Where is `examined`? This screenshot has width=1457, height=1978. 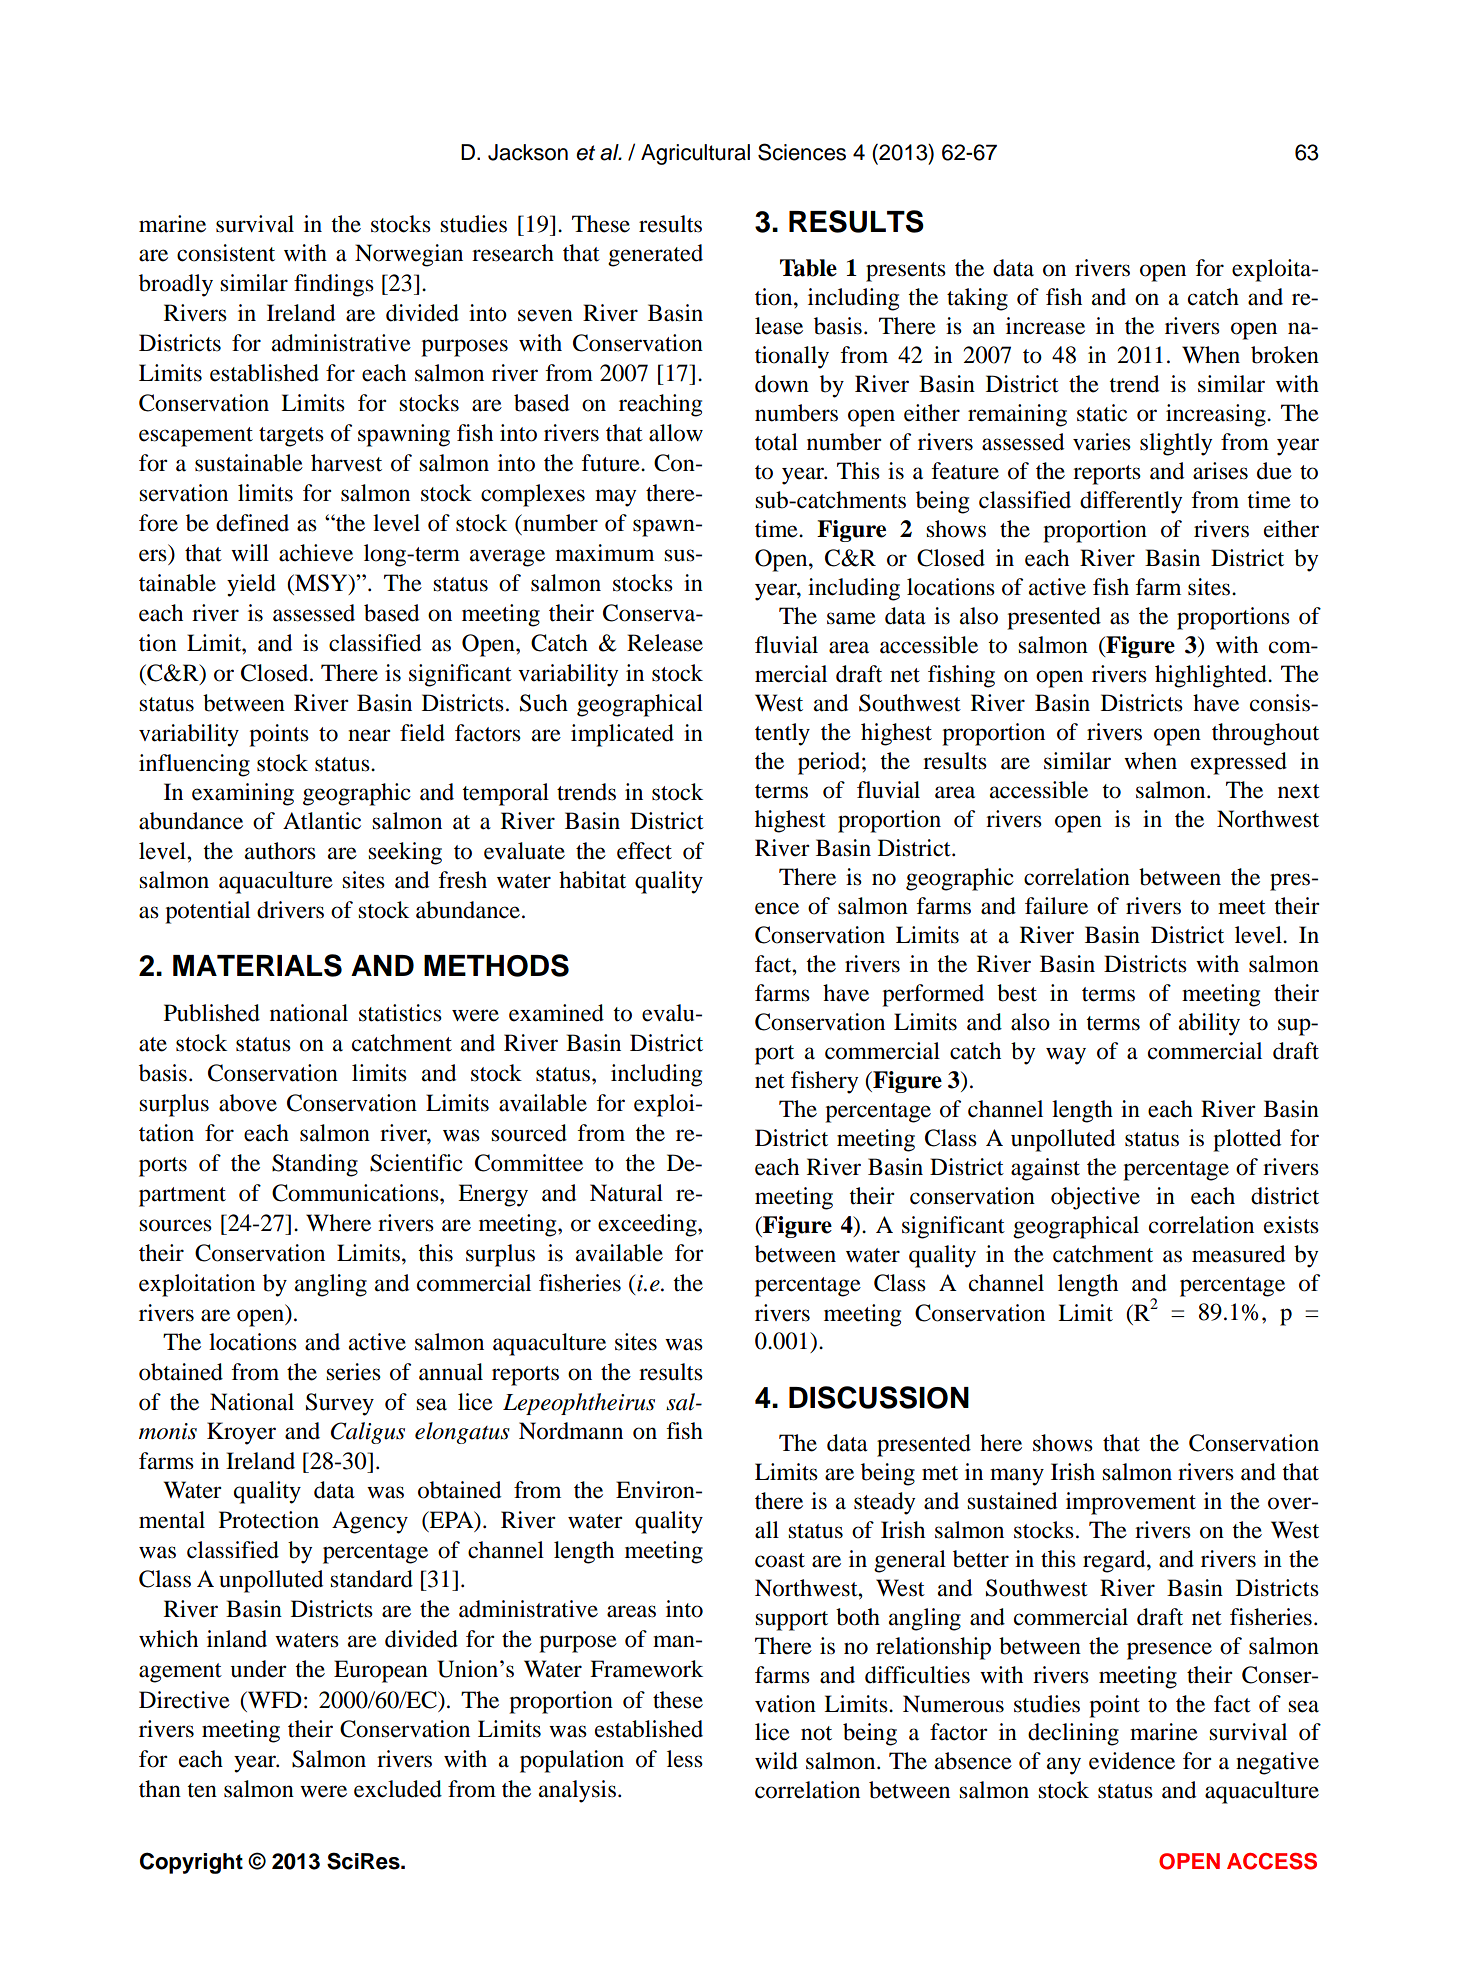 examined is located at coordinates (556, 1013).
